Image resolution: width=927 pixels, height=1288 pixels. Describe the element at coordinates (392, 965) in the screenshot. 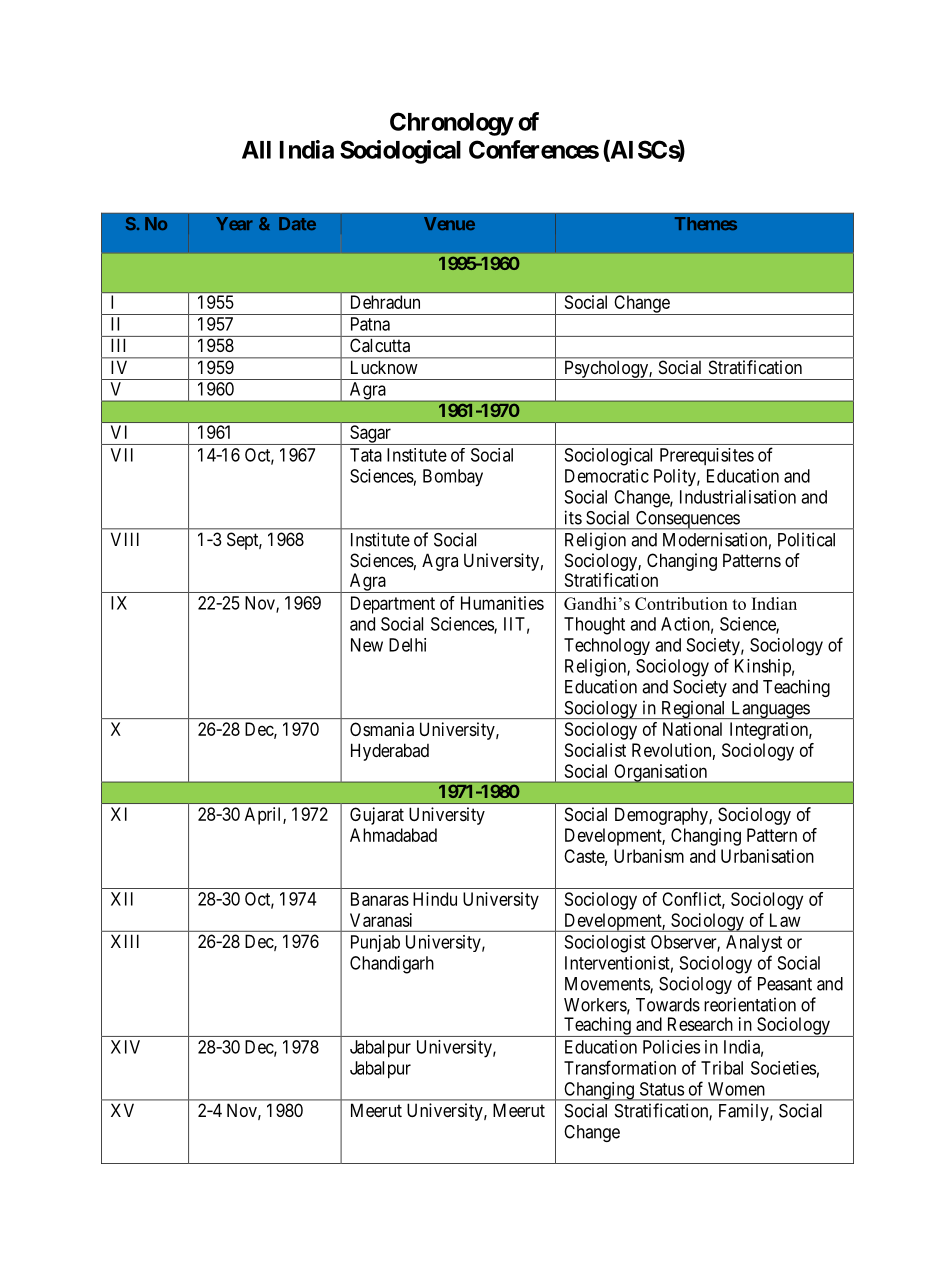

I see `Chandigarh` at that location.
